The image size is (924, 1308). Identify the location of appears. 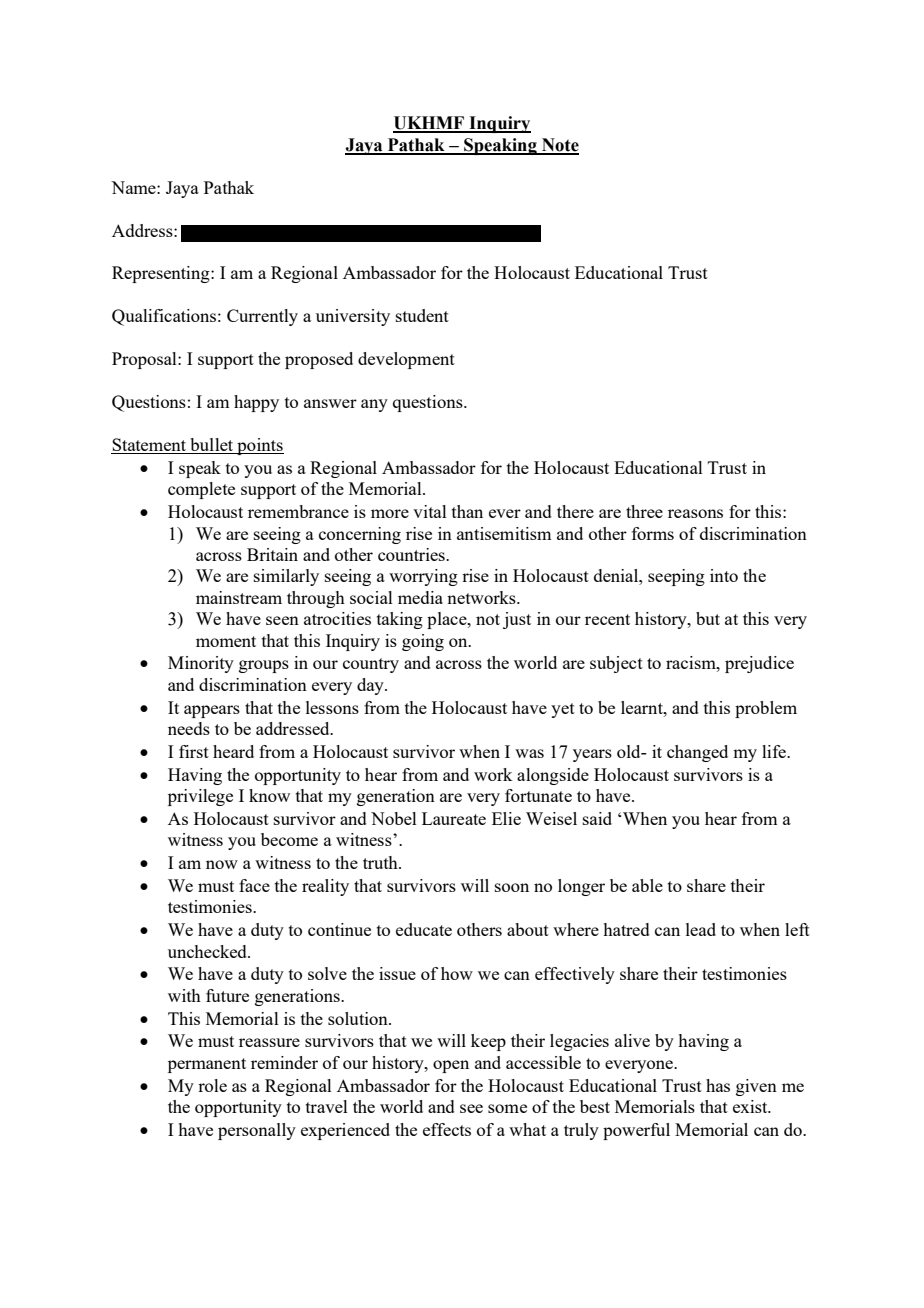
(212, 711).
